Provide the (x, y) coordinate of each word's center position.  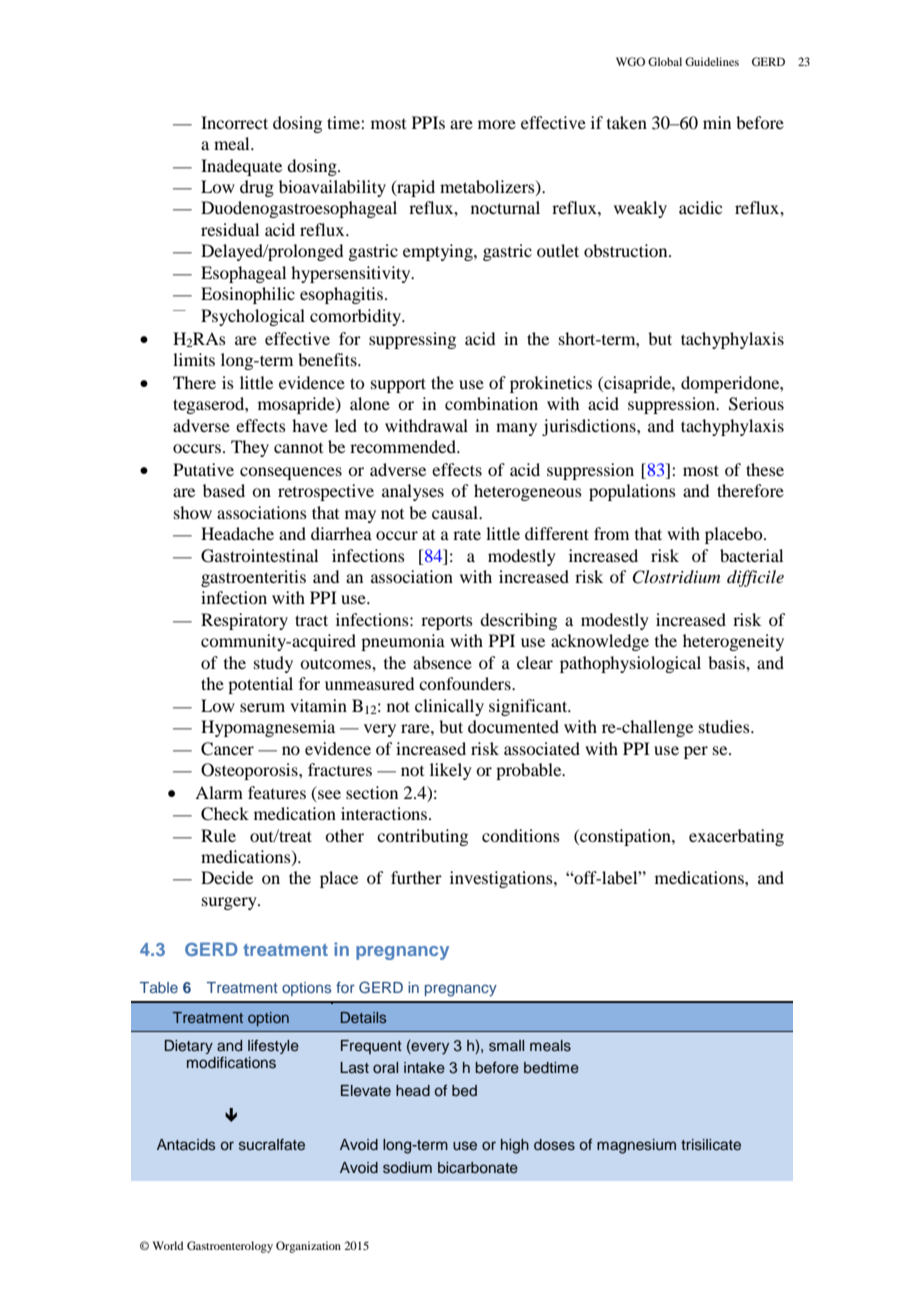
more (497, 124)
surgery (230, 903)
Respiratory (244, 621)
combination (491, 403)
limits (194, 359)
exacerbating (736, 837)
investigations (502, 879)
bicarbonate (478, 1168)
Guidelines (712, 61)
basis (727, 662)
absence (442, 662)
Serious (756, 404)
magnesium (636, 1146)
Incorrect (234, 122)
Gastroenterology (230, 1247)
